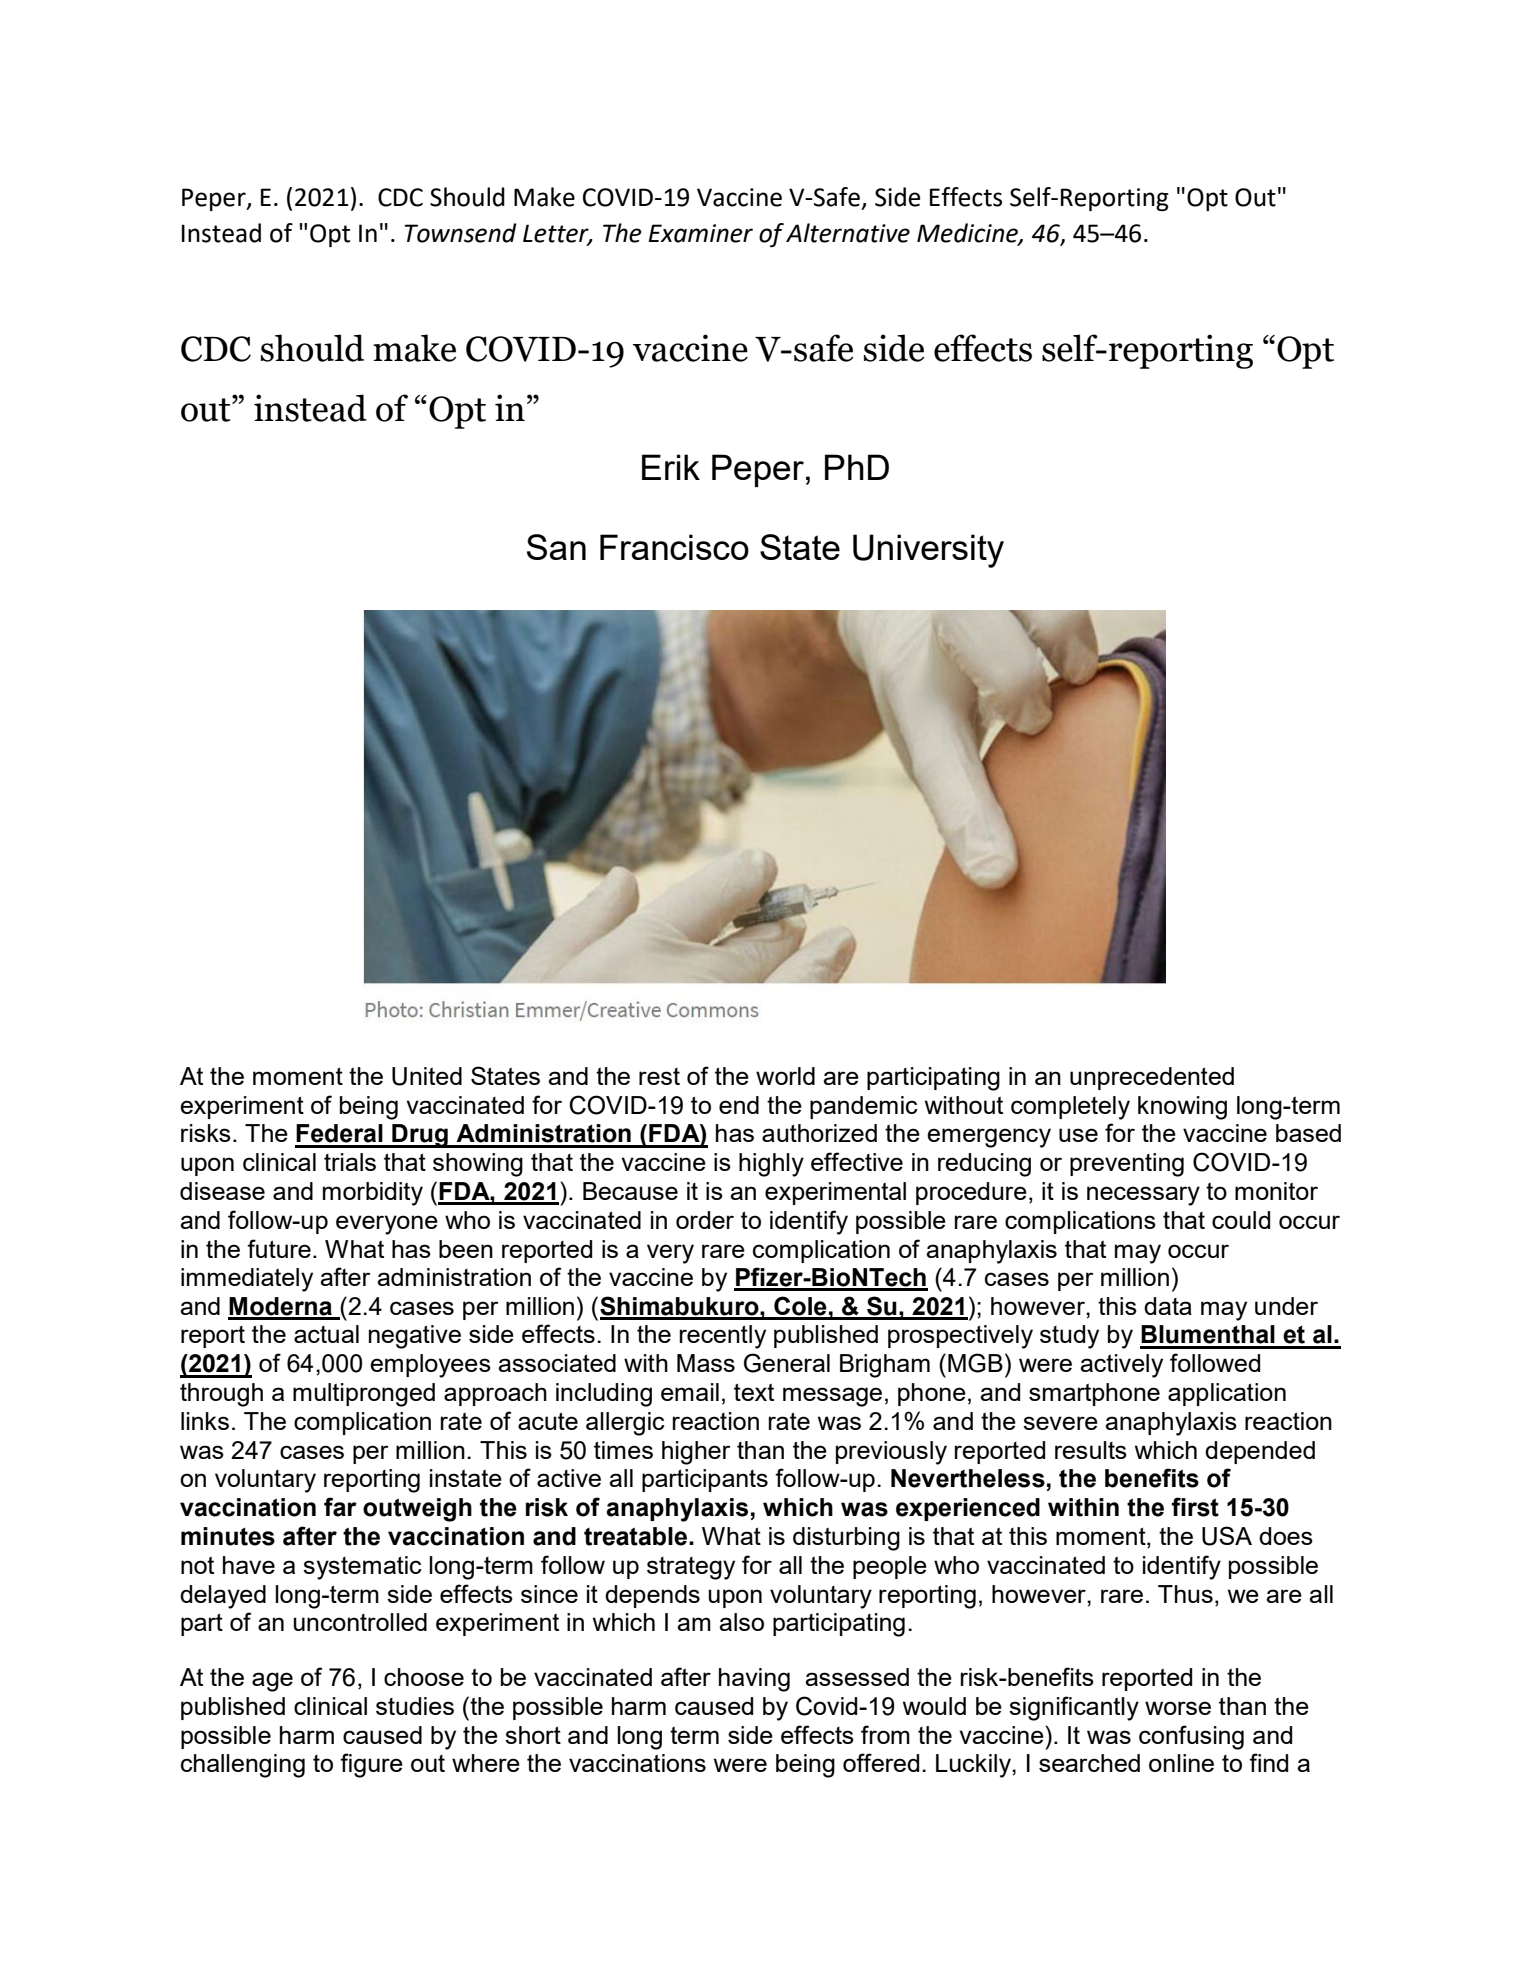 Image resolution: width=1530 pixels, height=1980 pixels. What do you see at coordinates (1178, 1708) in the screenshot?
I see `worse` at bounding box center [1178, 1708].
